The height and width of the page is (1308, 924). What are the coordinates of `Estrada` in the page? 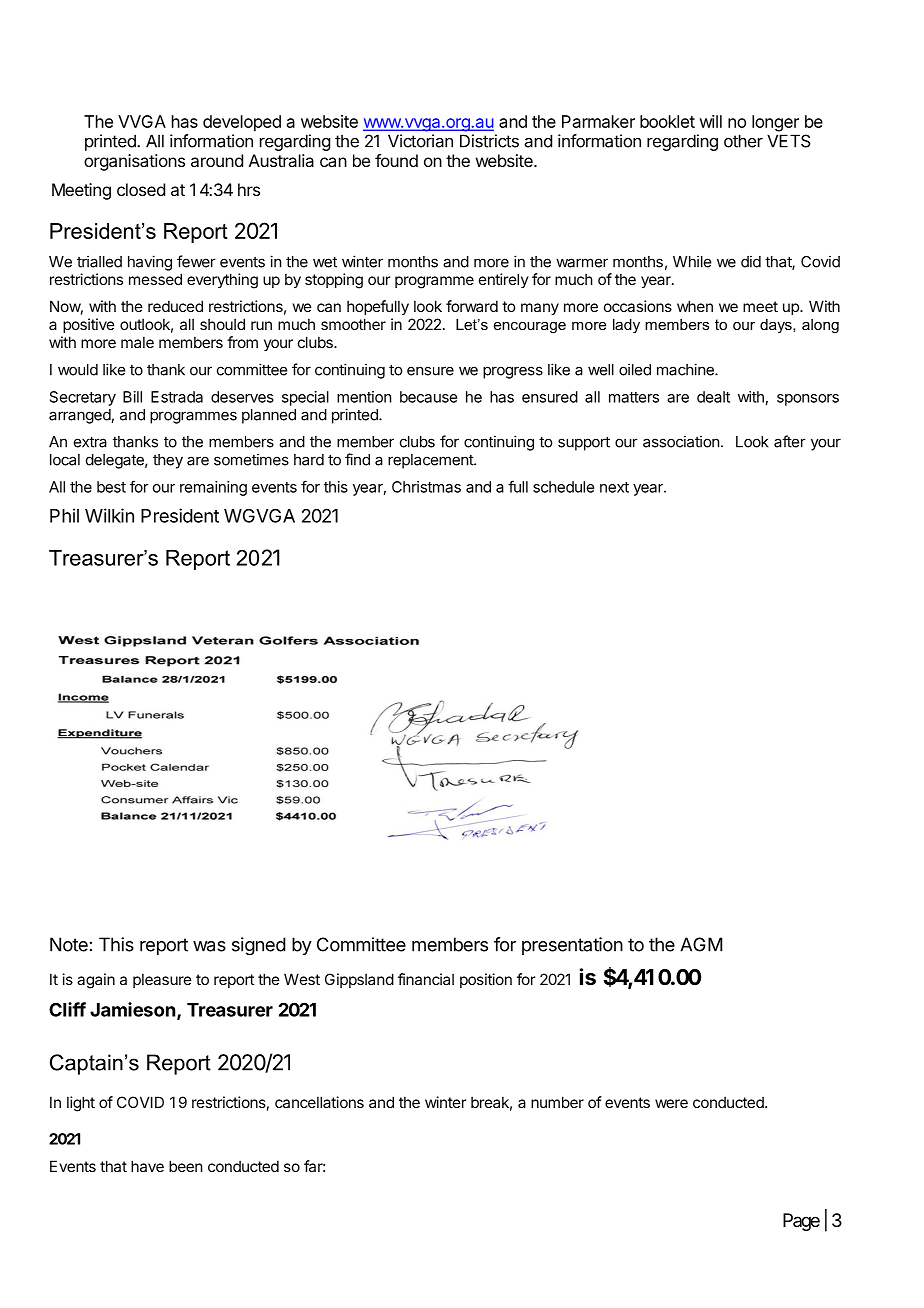 It's located at (177, 397).
